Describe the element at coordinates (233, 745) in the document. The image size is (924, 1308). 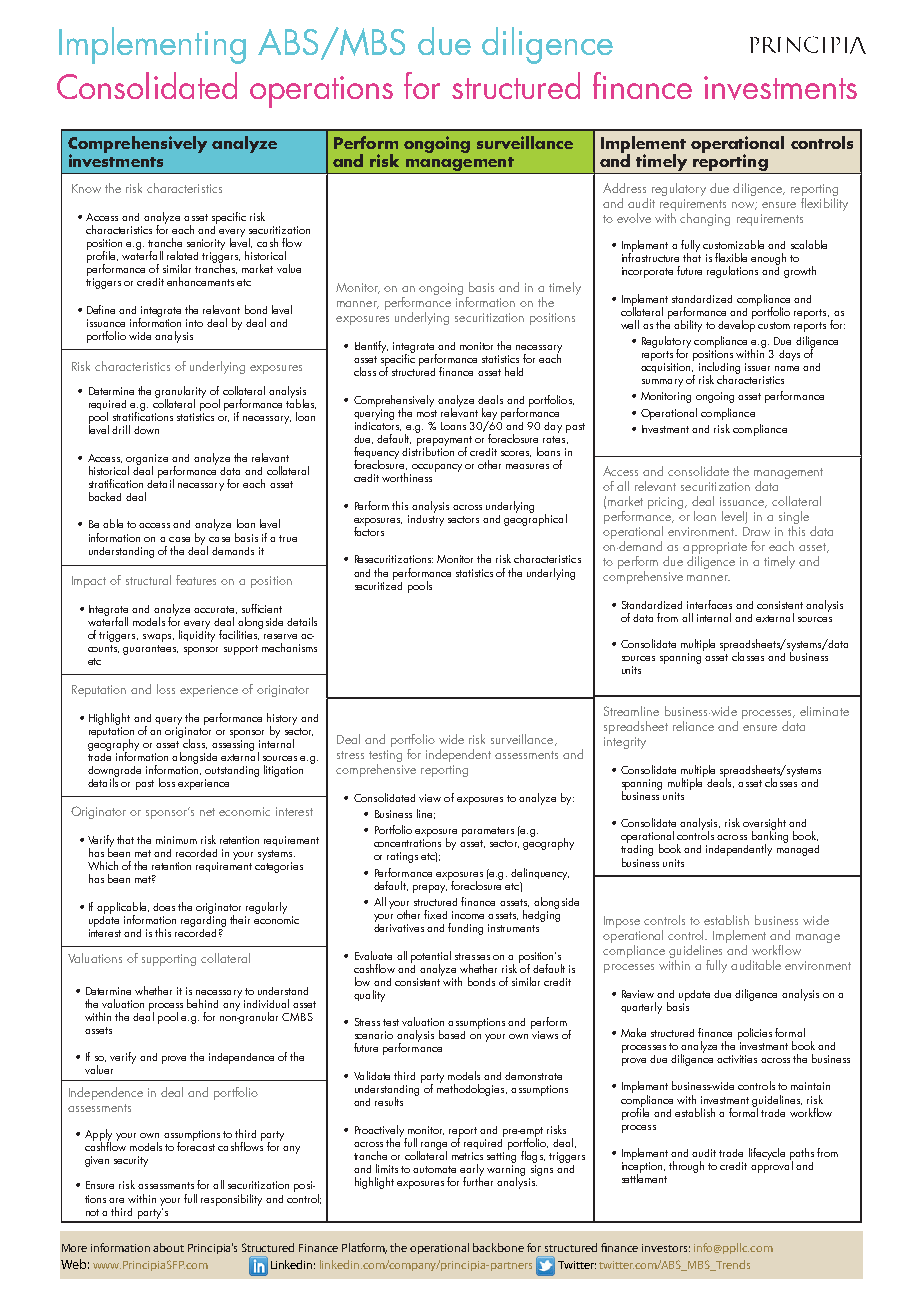
I see `assessing` at that location.
